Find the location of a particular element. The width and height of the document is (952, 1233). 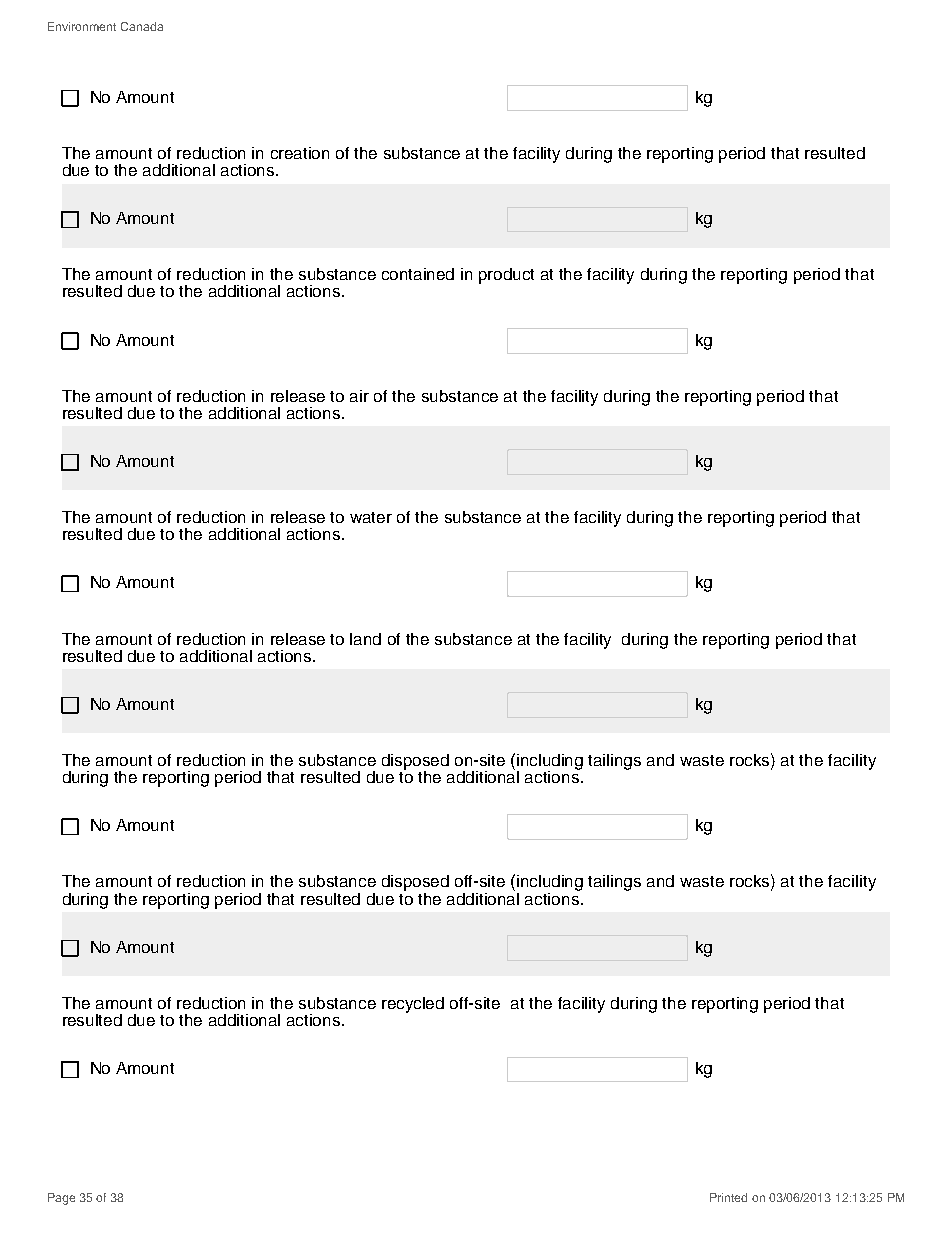

Canada is located at coordinates (142, 26).
